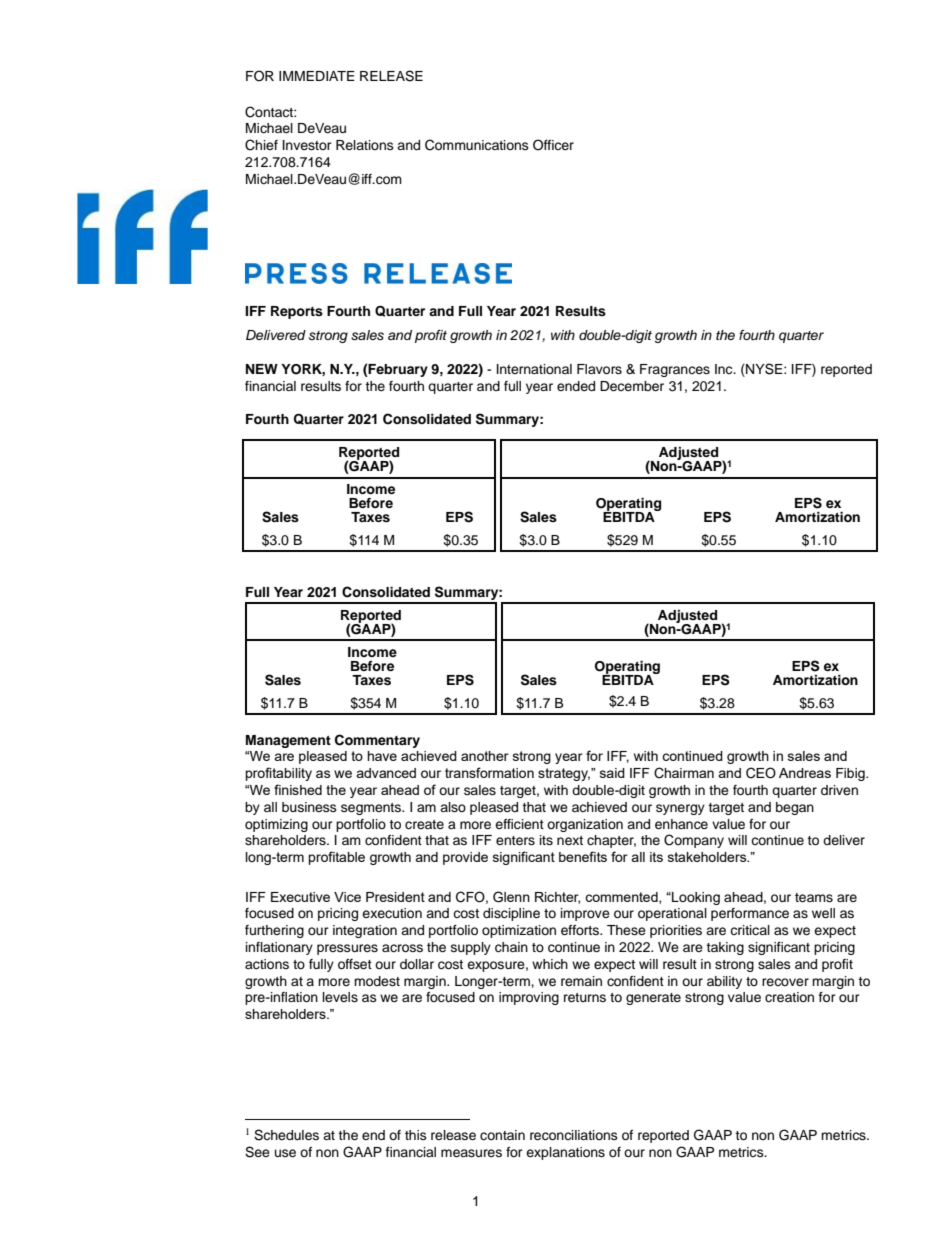  I want to click on Officer, so click(553, 145).
